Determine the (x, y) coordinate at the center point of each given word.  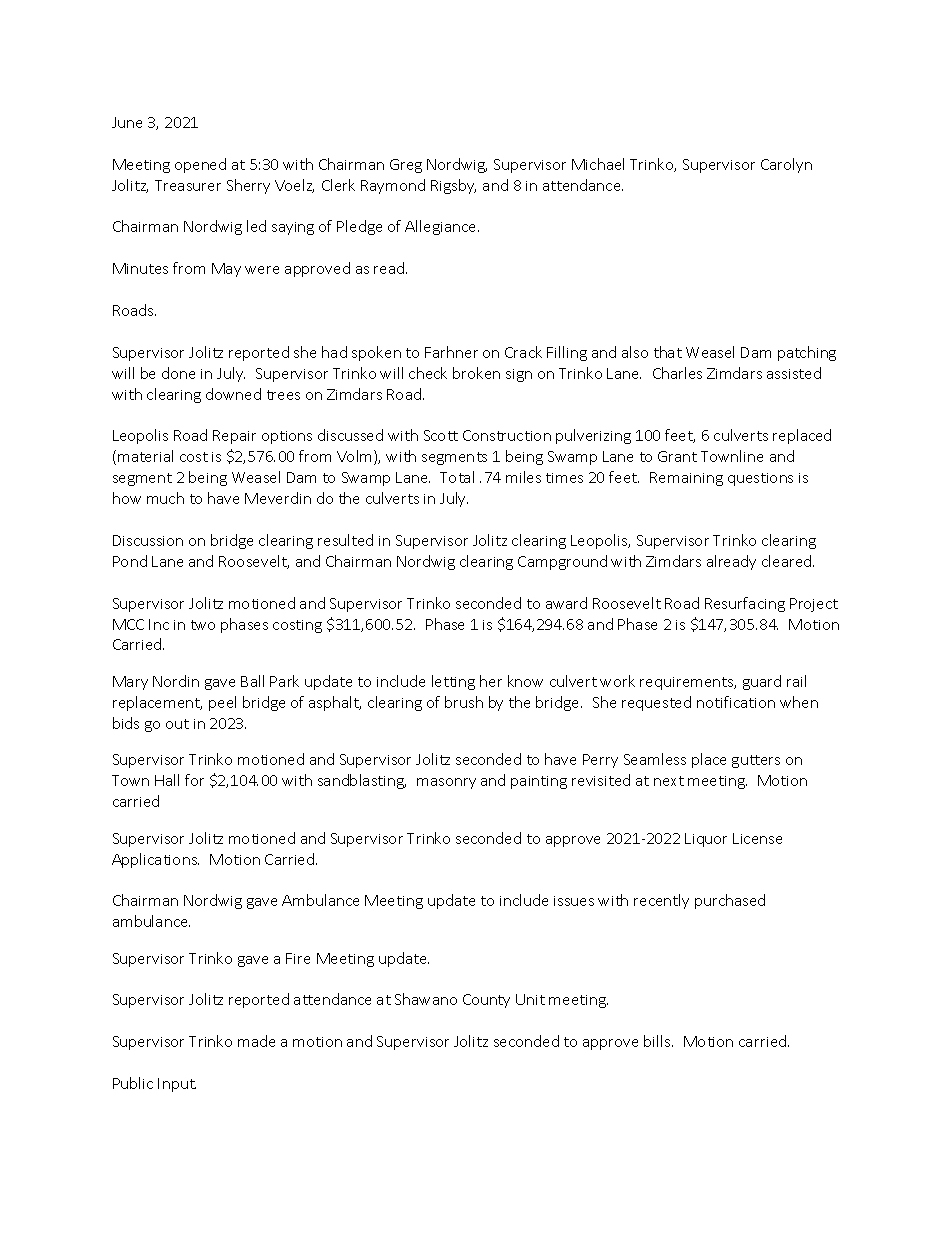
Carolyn (786, 165)
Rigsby (453, 186)
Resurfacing (745, 604)
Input (177, 1085)
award (566, 603)
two (203, 625)
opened (200, 165)
